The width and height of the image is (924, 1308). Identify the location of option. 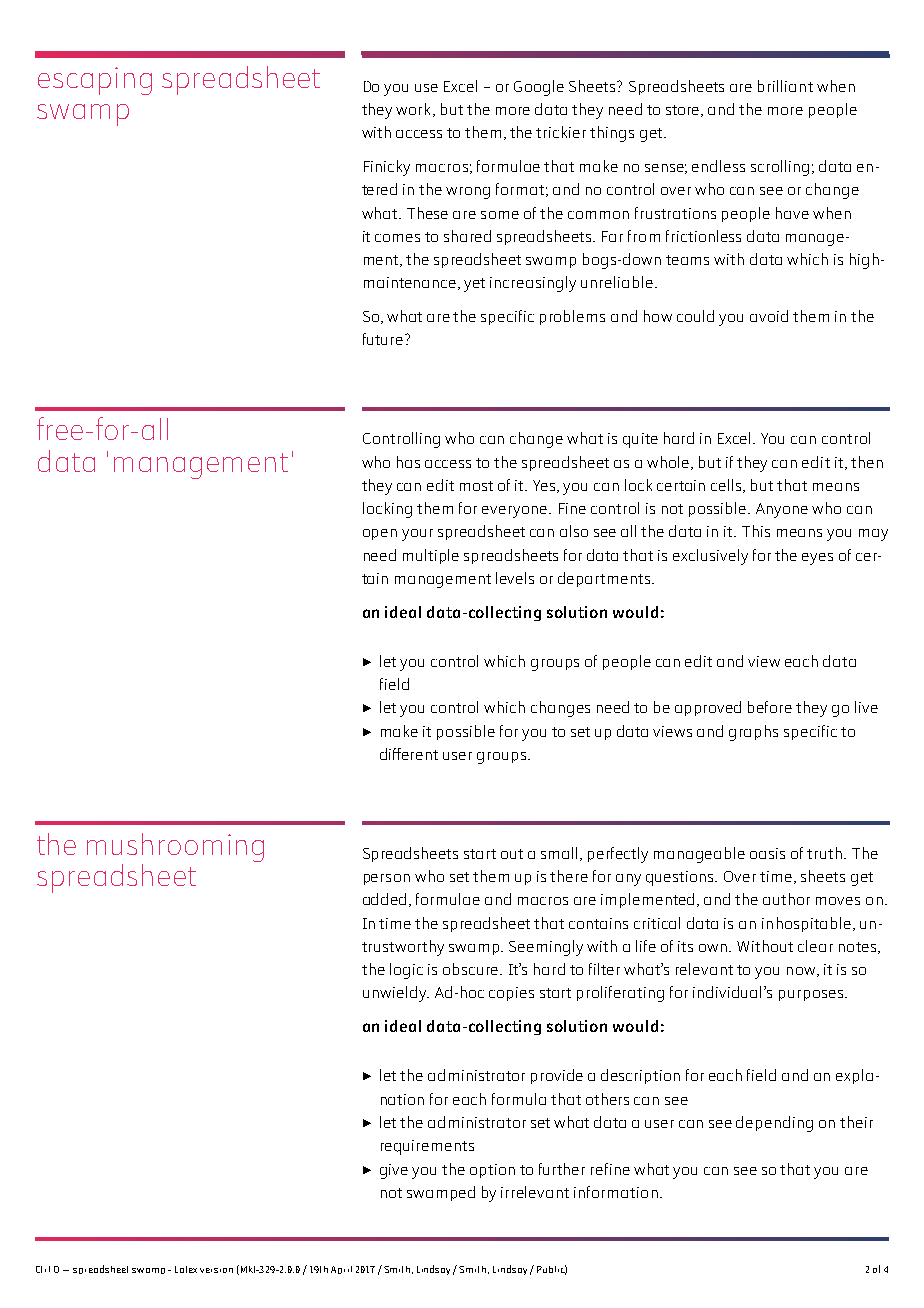
(492, 1171).
